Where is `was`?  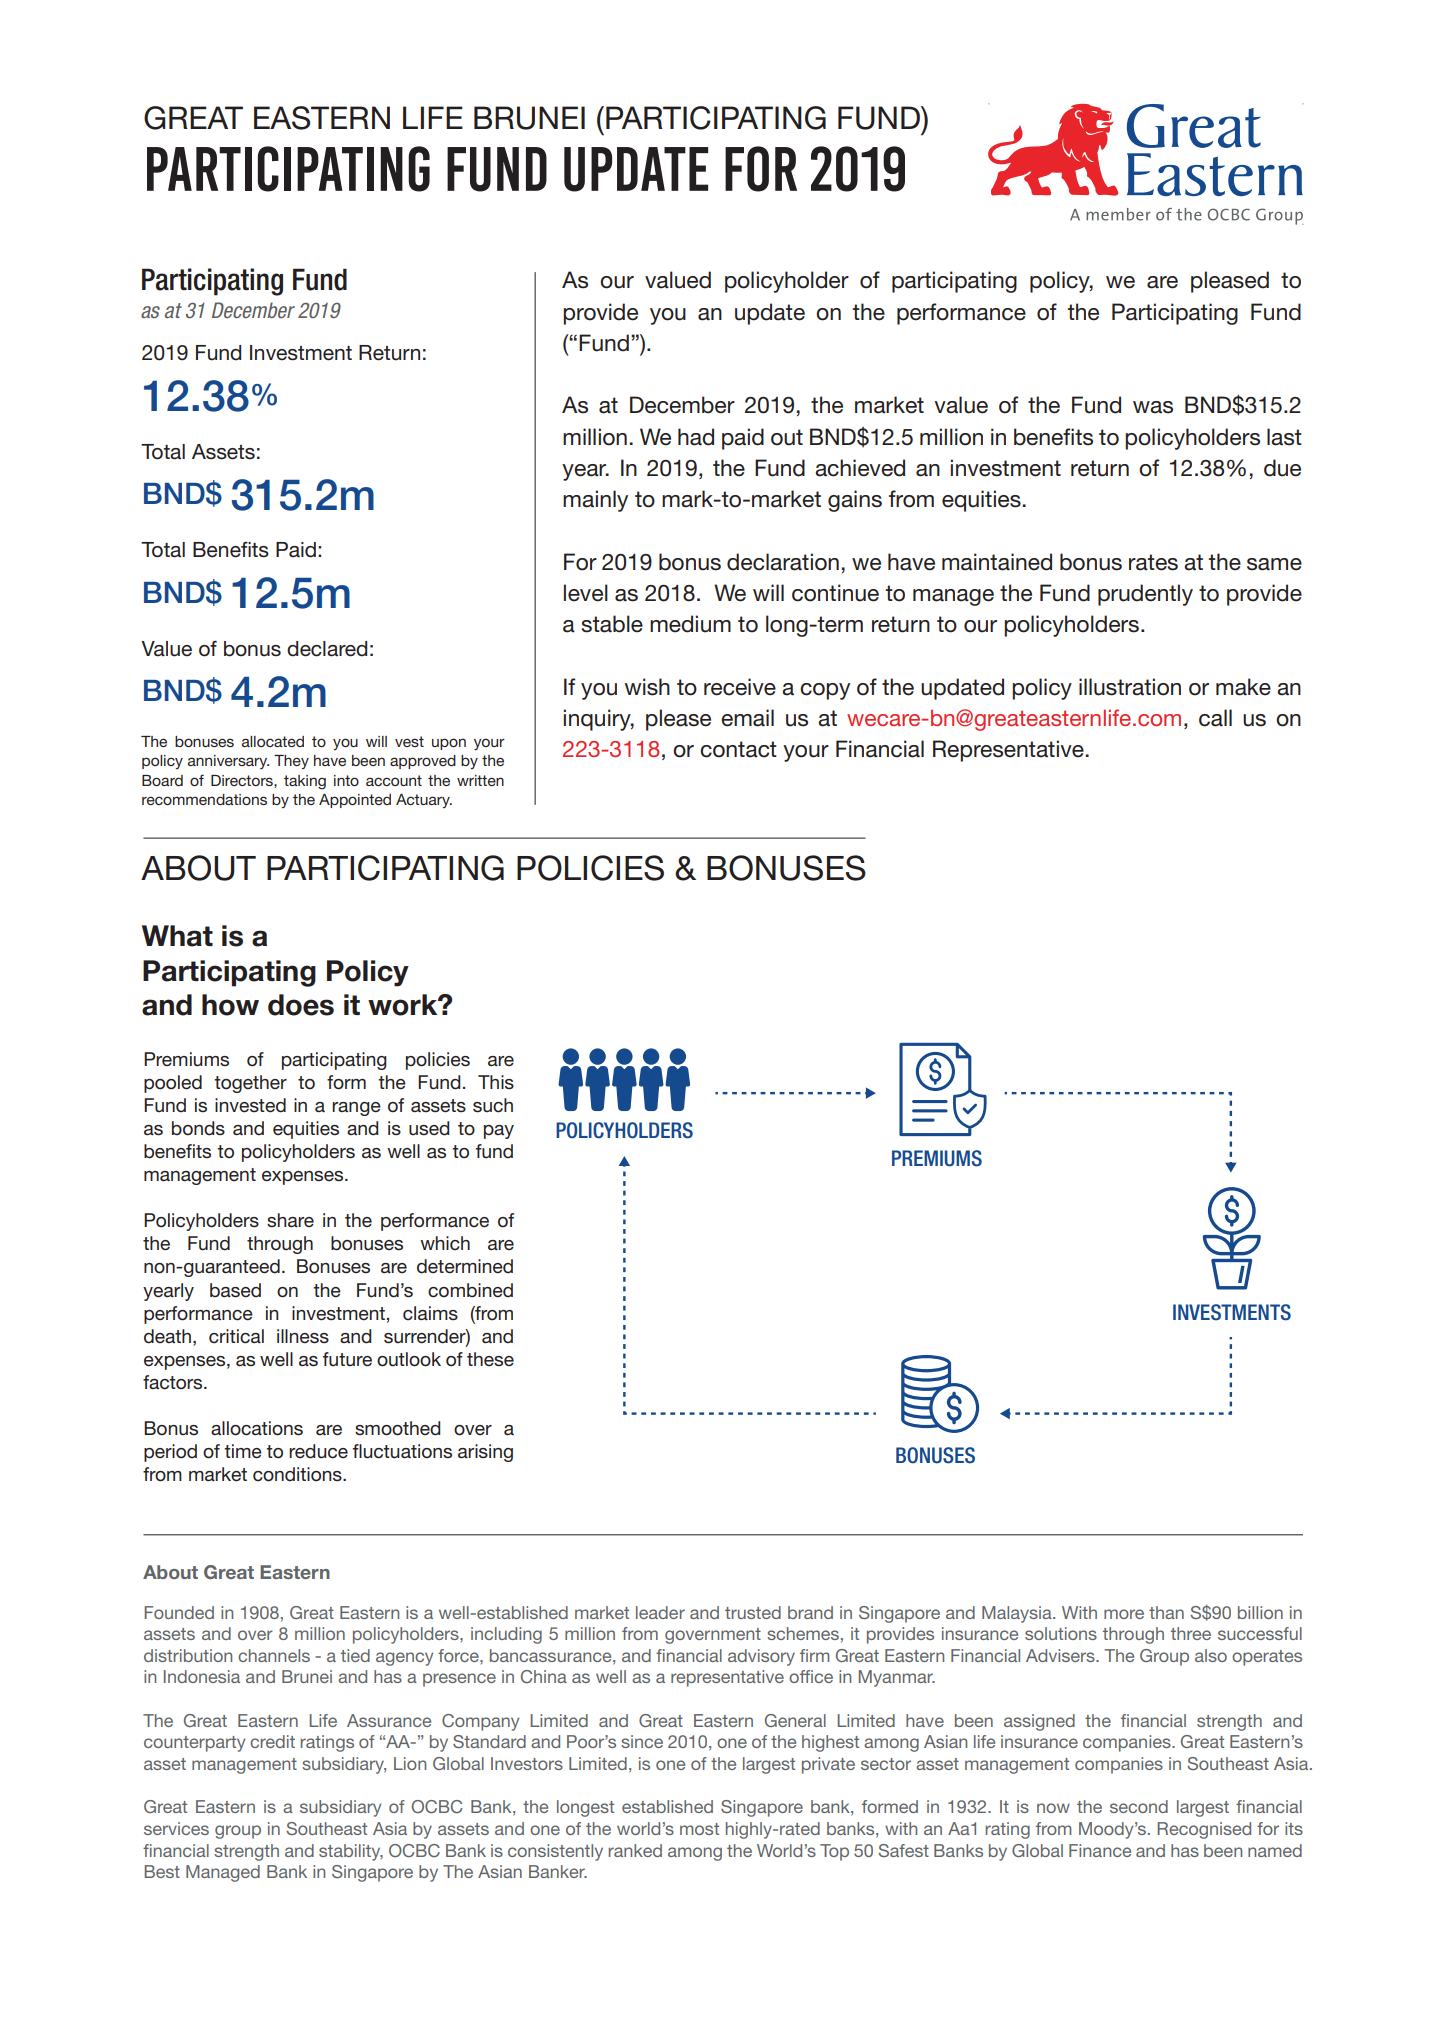 was is located at coordinates (1153, 407).
